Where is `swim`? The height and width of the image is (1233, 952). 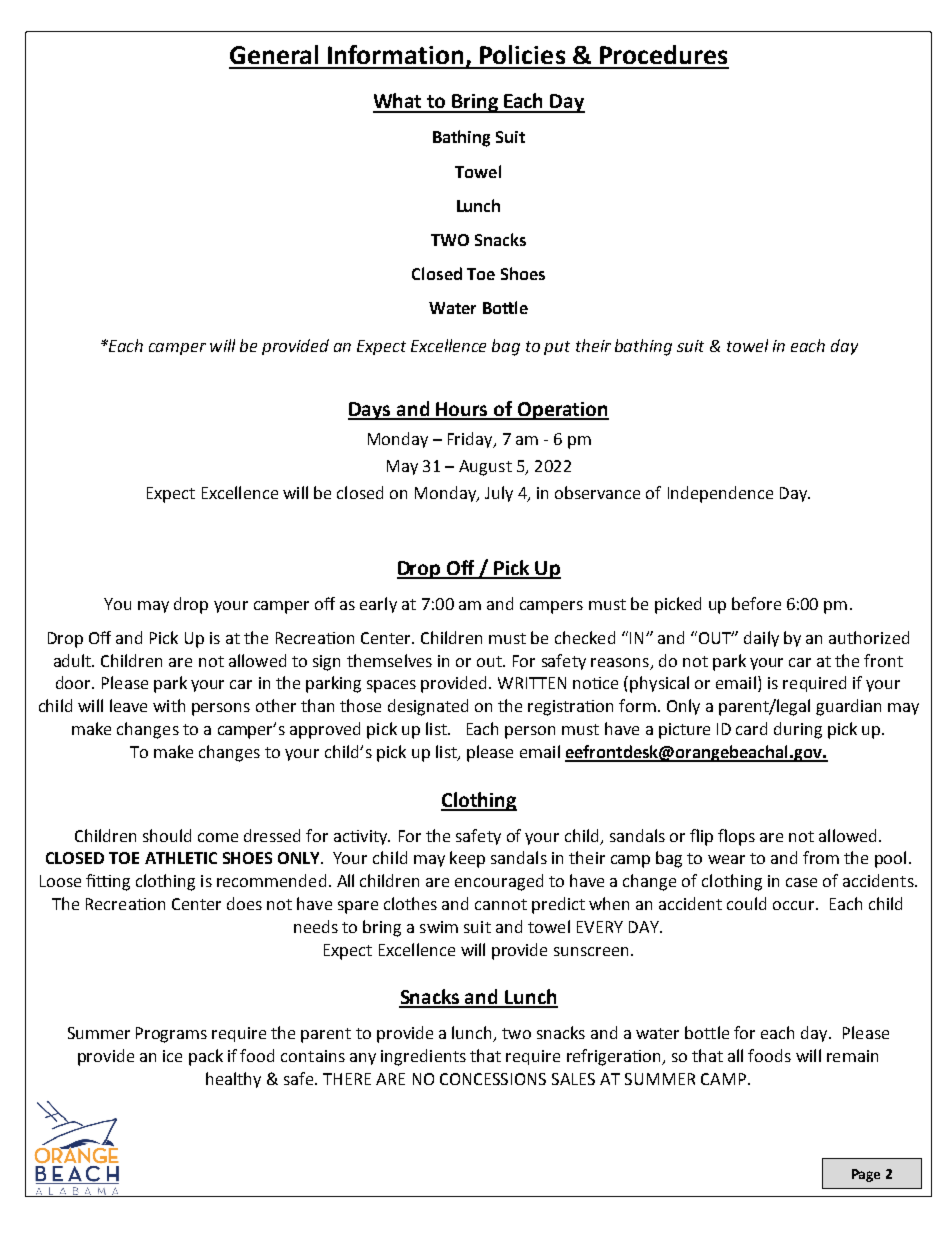 swim is located at coordinates (439, 927).
